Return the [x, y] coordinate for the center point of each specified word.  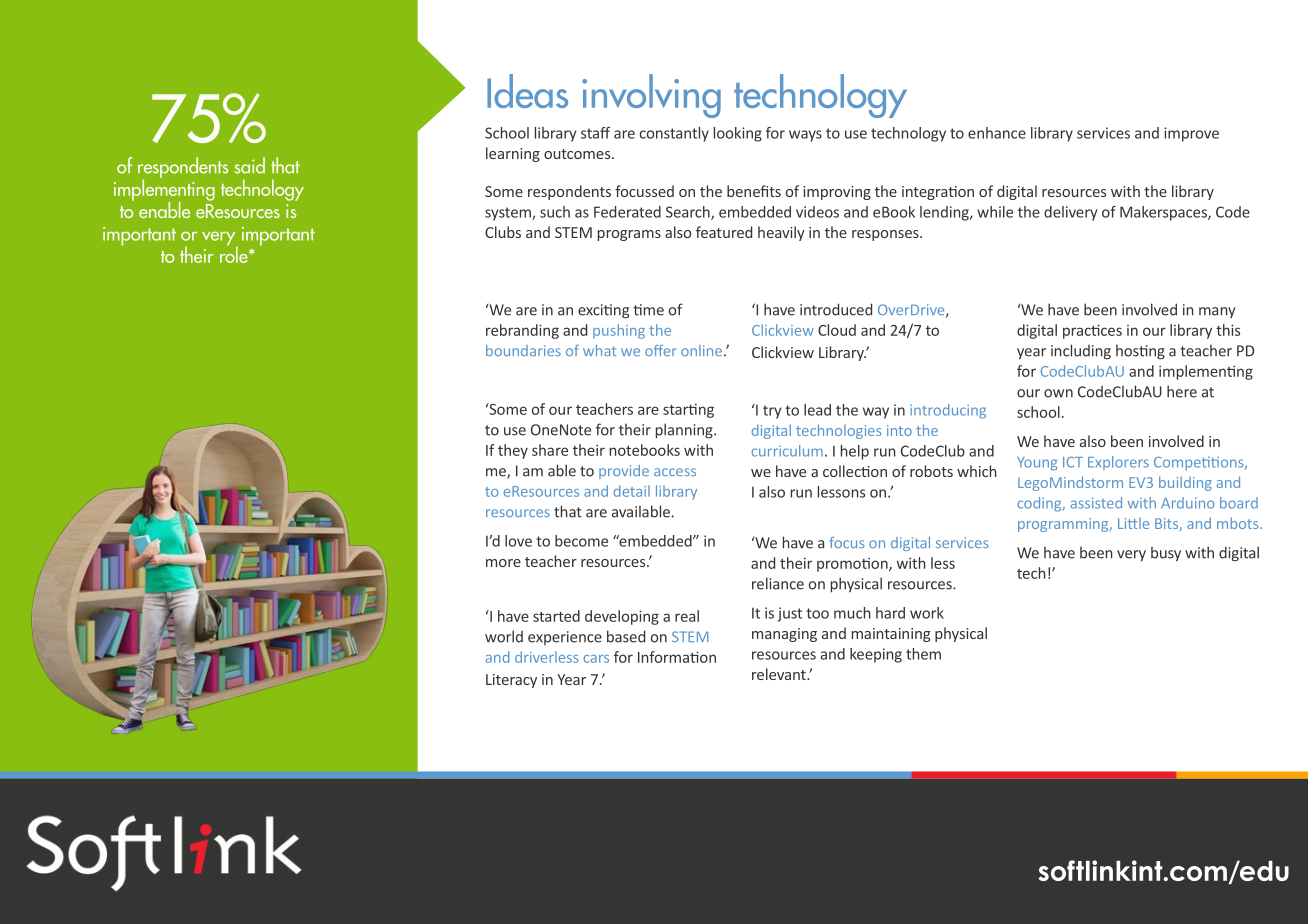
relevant [780, 674]
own [1058, 393]
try [772, 412]
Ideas [527, 91]
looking [738, 134]
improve [1191, 134]
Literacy [511, 681]
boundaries [523, 350]
